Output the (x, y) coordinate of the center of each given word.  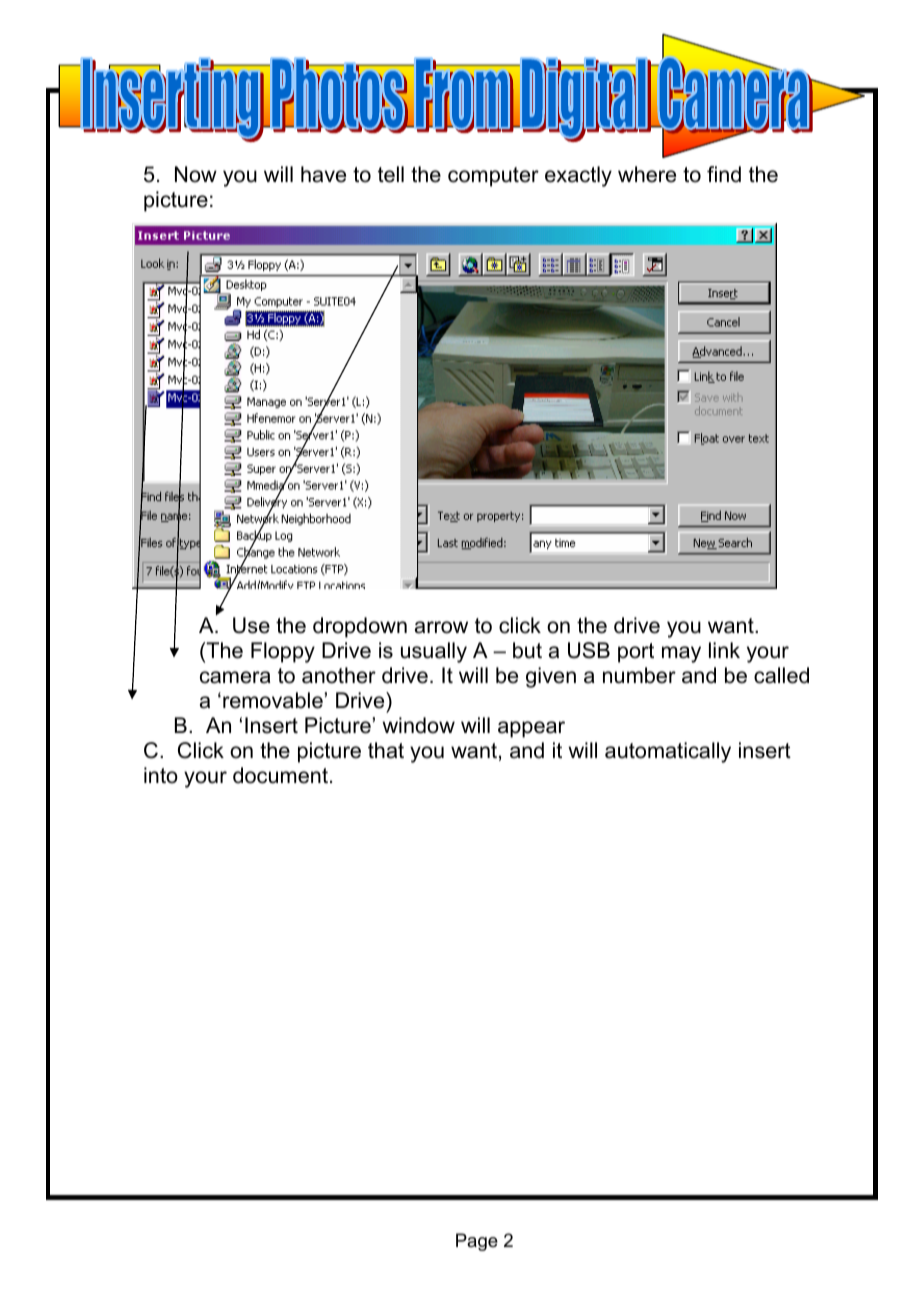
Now (196, 174)
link (724, 650)
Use (251, 625)
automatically (668, 752)
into (161, 775)
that (386, 750)
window (418, 725)
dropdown (360, 627)
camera (235, 677)
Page (477, 1242)
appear (531, 729)
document (280, 775)
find (724, 174)
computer (493, 177)
